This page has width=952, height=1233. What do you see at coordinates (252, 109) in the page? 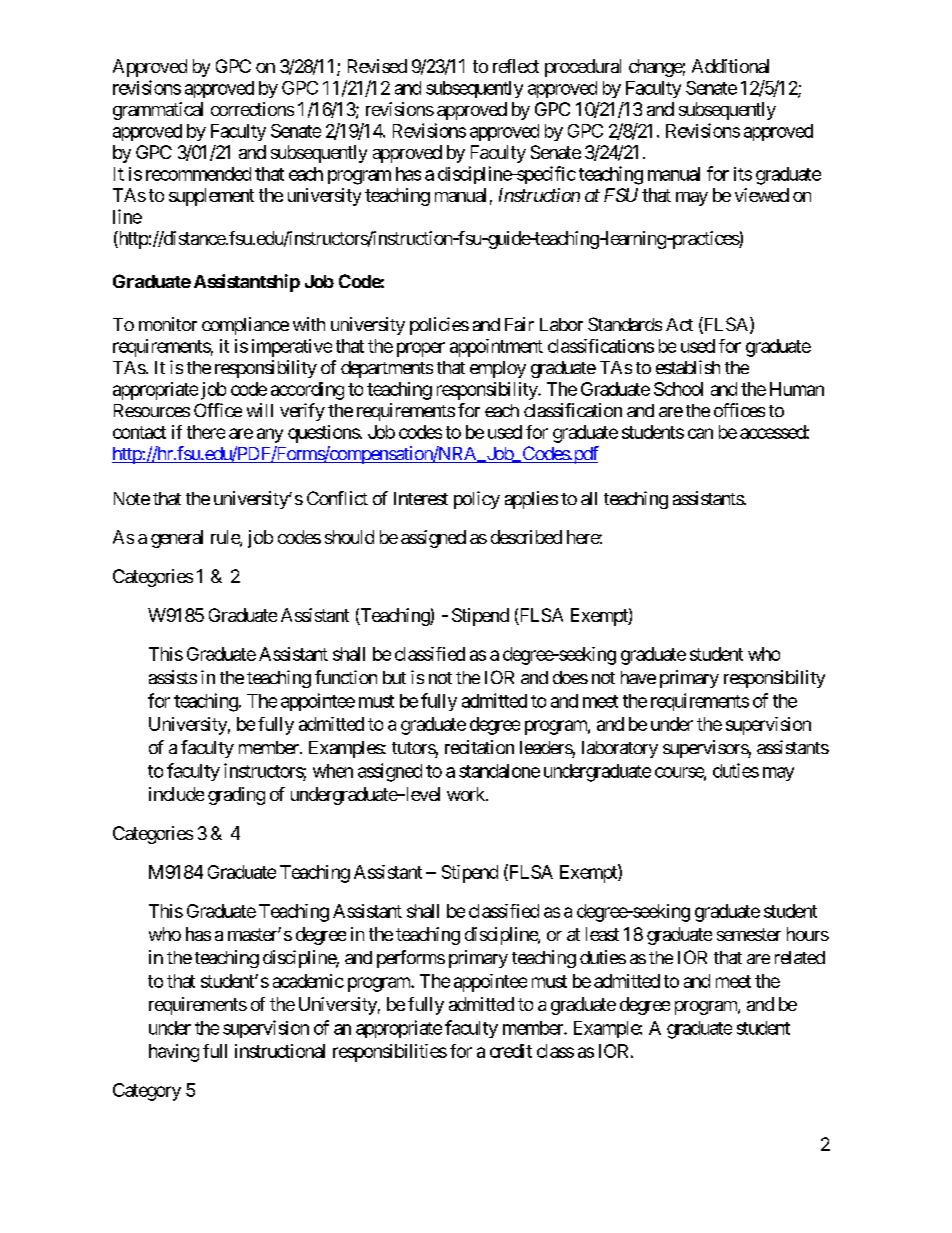
I see `corrections` at bounding box center [252, 109].
